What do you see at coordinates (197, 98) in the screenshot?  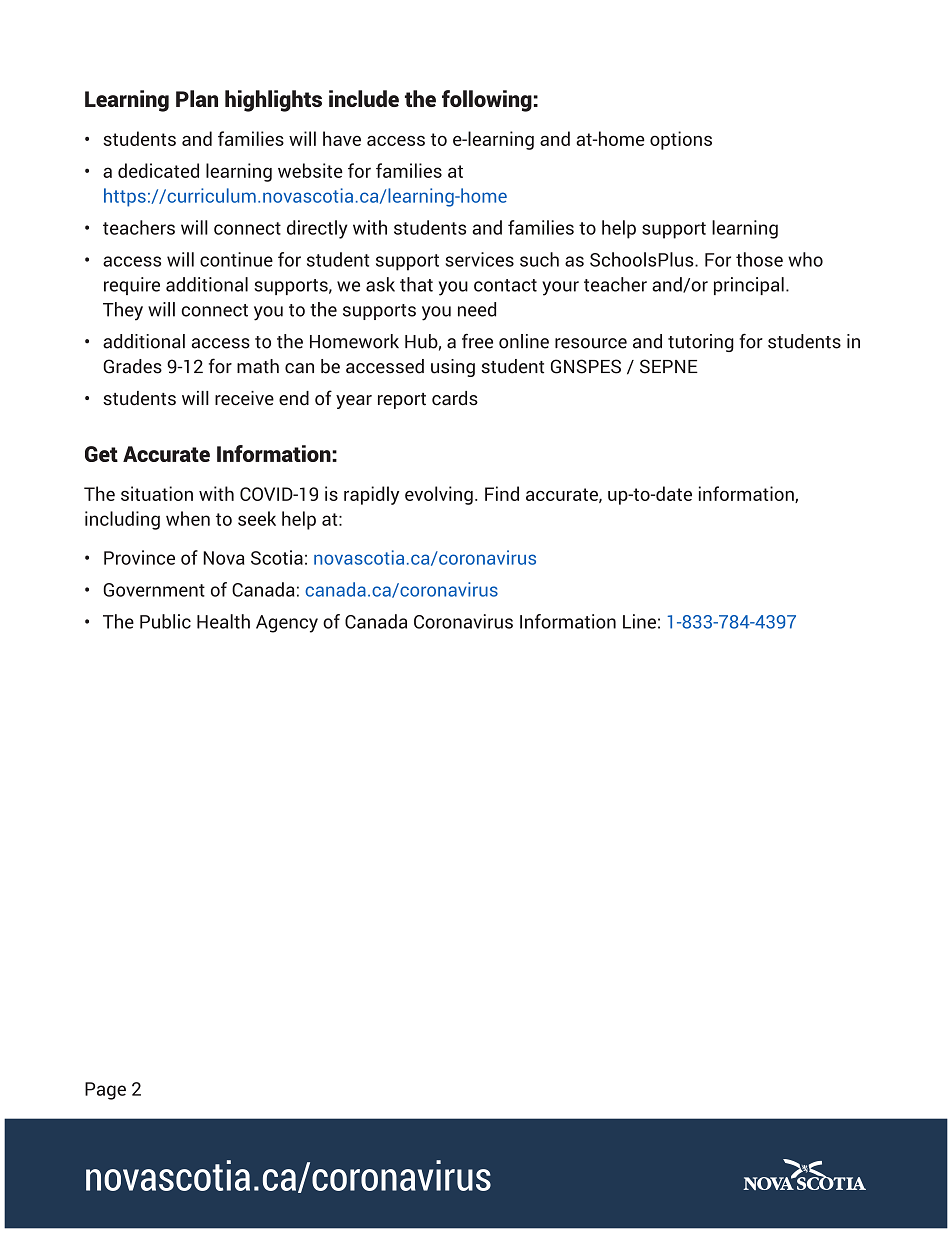 I see `Plan` at bounding box center [197, 98].
